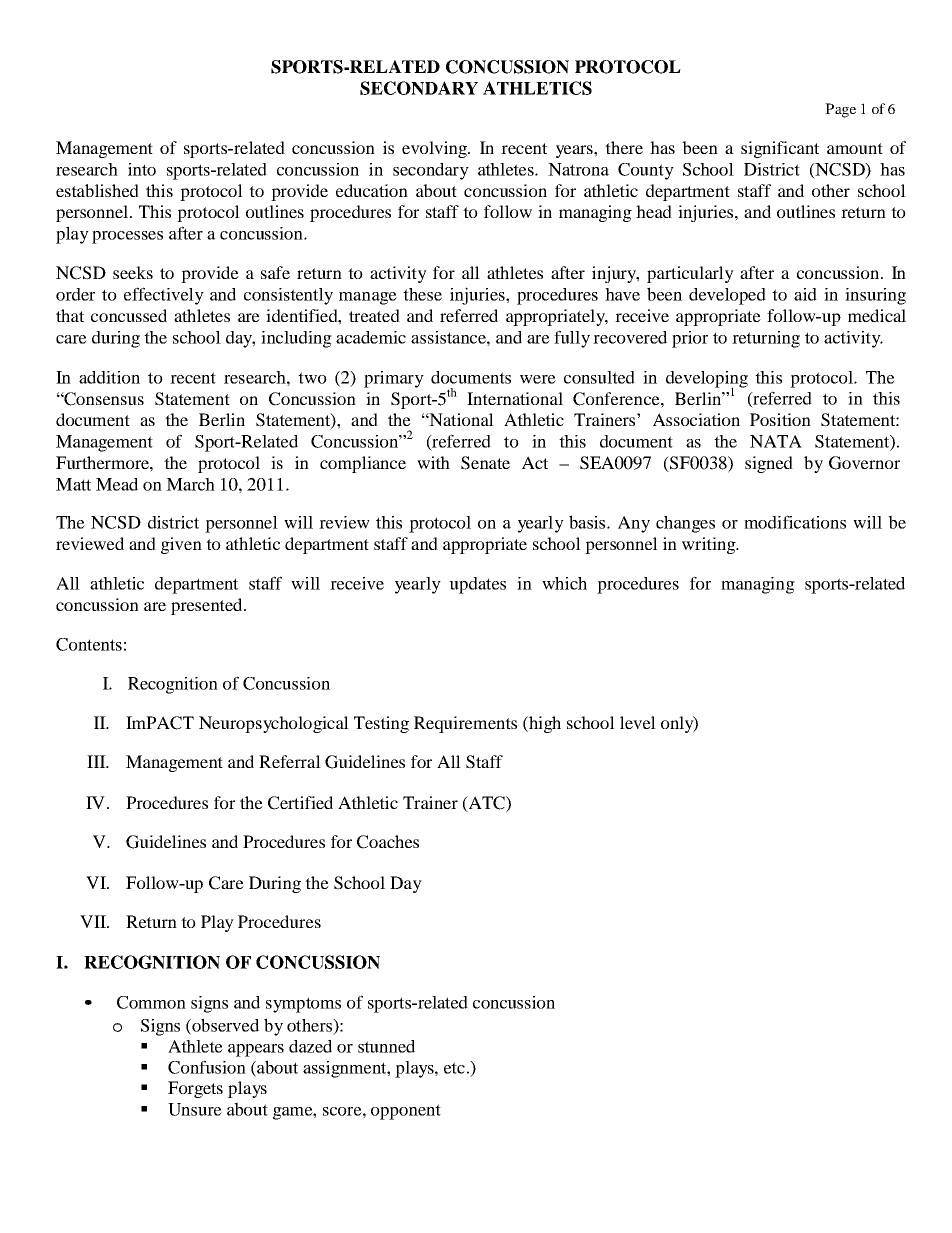 Image resolution: width=952 pixels, height=1233 pixels. What do you see at coordinates (454, 1068) in the document?
I see `etc` at bounding box center [454, 1068].
